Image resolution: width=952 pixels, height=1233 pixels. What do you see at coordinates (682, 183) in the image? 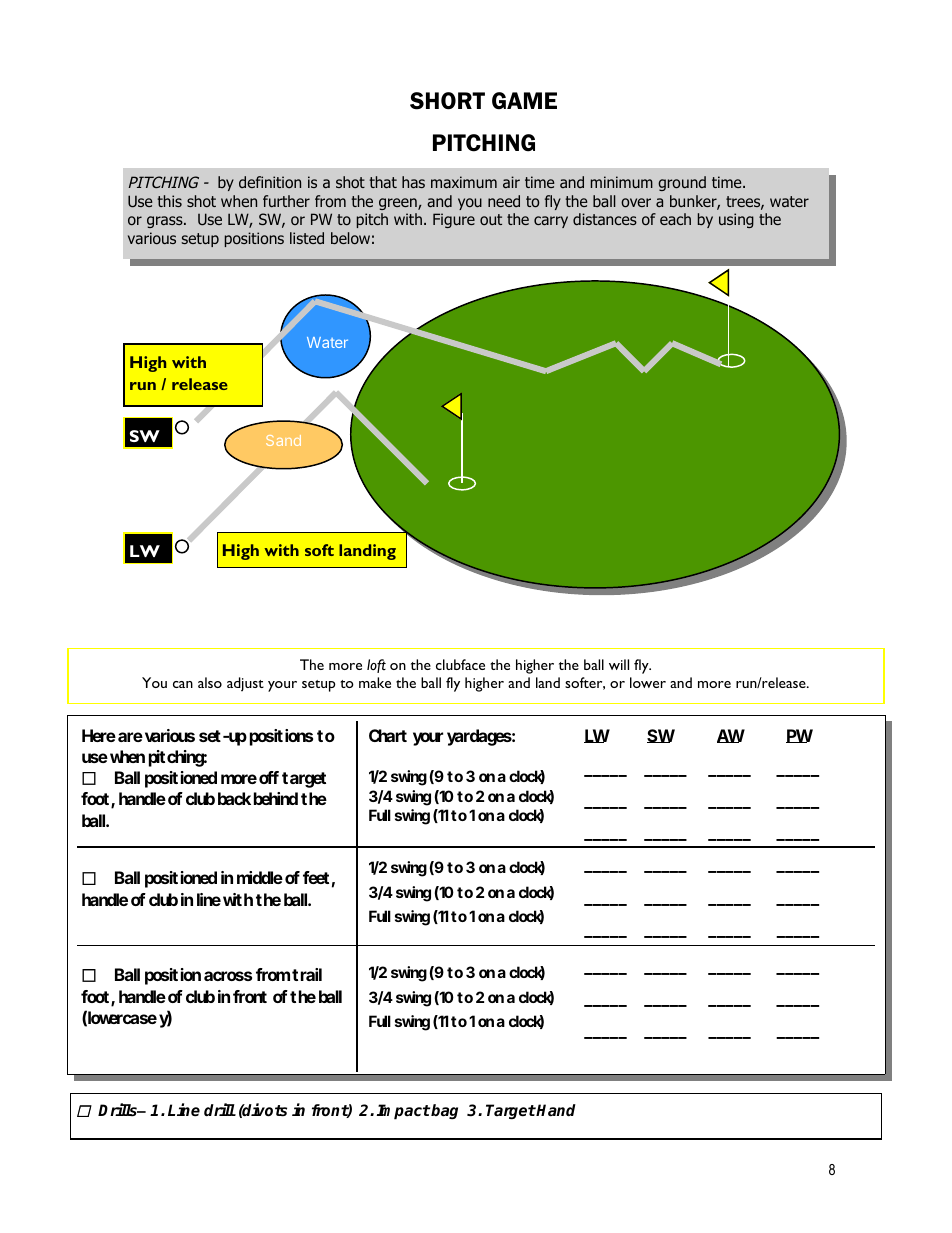
I see `ground` at bounding box center [682, 183].
